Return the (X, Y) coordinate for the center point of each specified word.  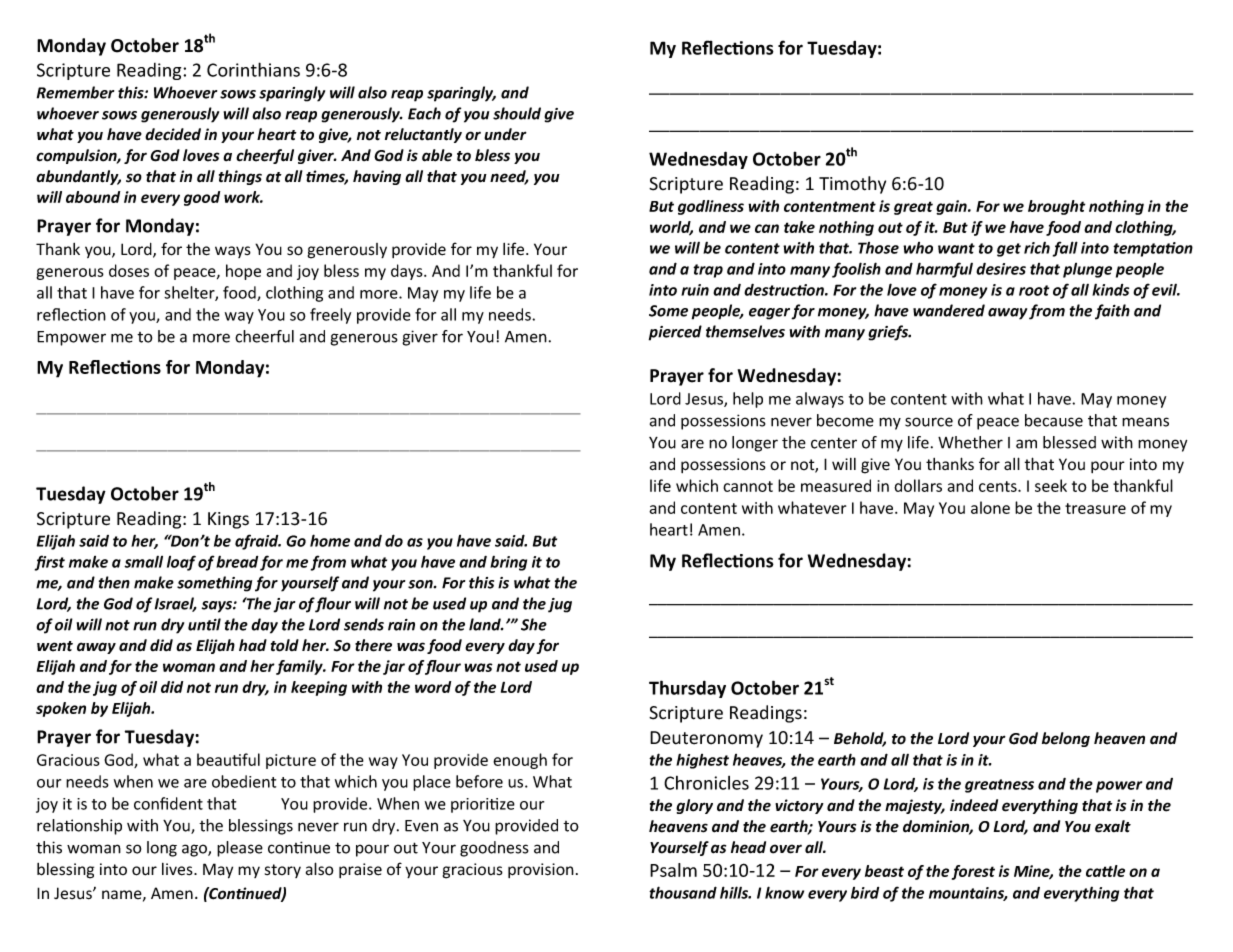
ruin (695, 290)
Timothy (852, 185)
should (517, 113)
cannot (748, 486)
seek (1051, 485)
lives (178, 869)
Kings (228, 520)
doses (129, 270)
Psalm (673, 870)
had (253, 645)
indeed (974, 805)
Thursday (687, 689)
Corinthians (253, 69)
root (1034, 290)
